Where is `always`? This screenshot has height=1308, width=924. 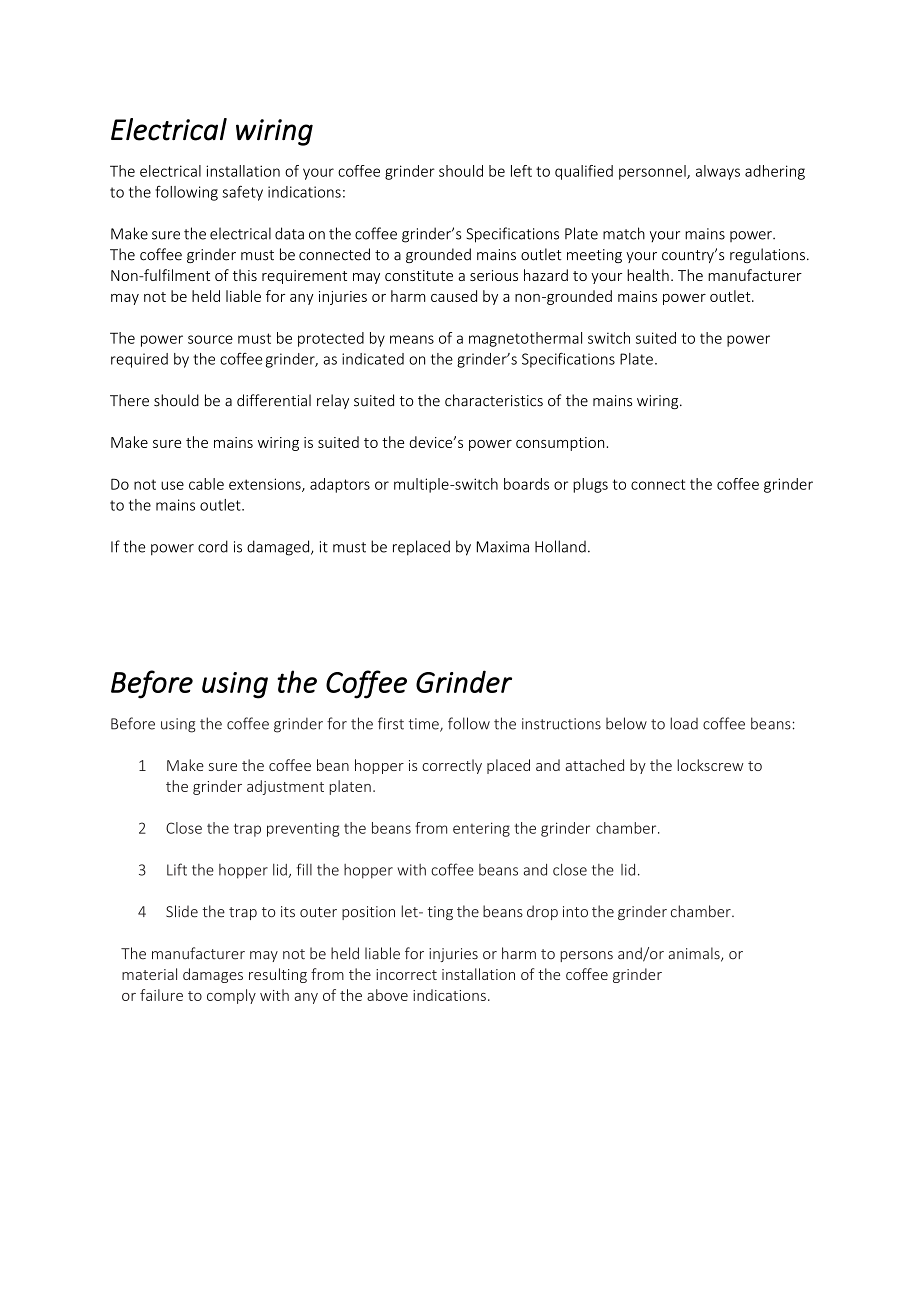 always is located at coordinates (718, 172).
